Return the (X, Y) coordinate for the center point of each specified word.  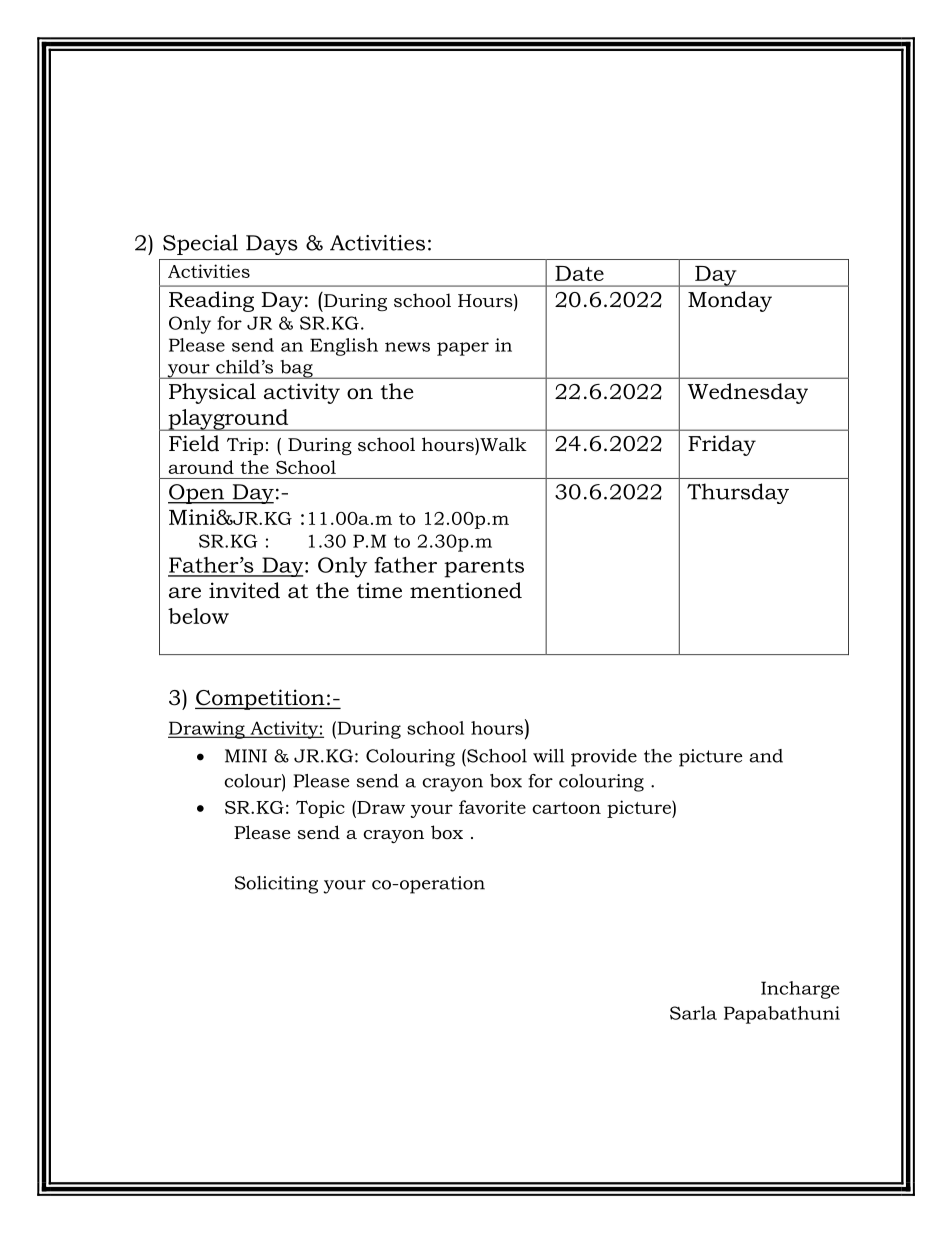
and (766, 756)
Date (579, 273)
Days (272, 245)
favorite (492, 807)
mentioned (466, 590)
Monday (730, 301)
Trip (245, 446)
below (198, 616)
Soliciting (276, 885)
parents (484, 568)
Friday (722, 445)
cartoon (566, 808)
